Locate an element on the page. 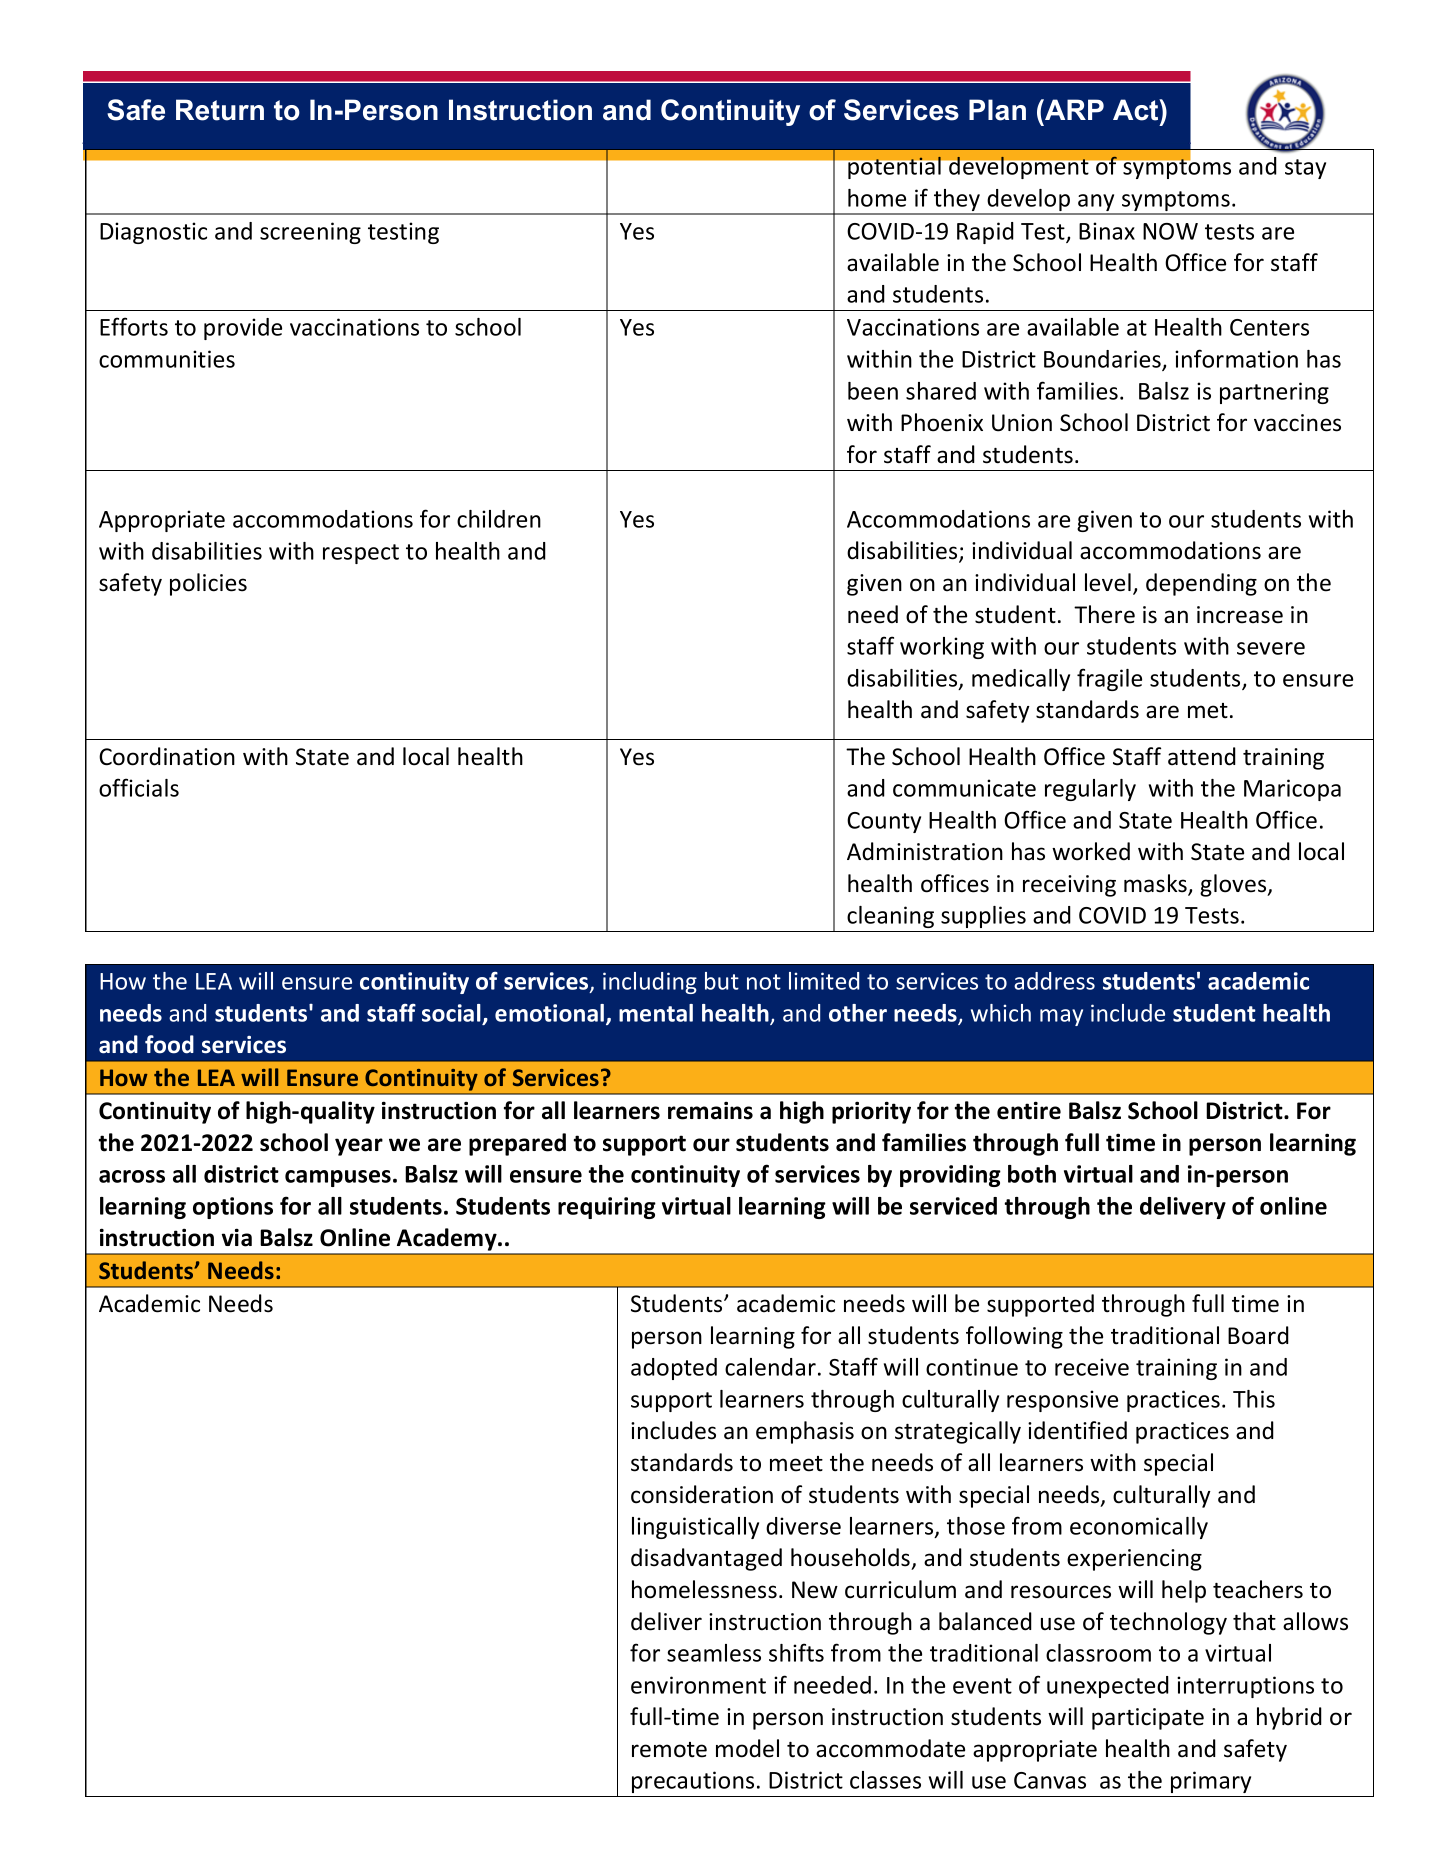  food is located at coordinates (169, 1044).
